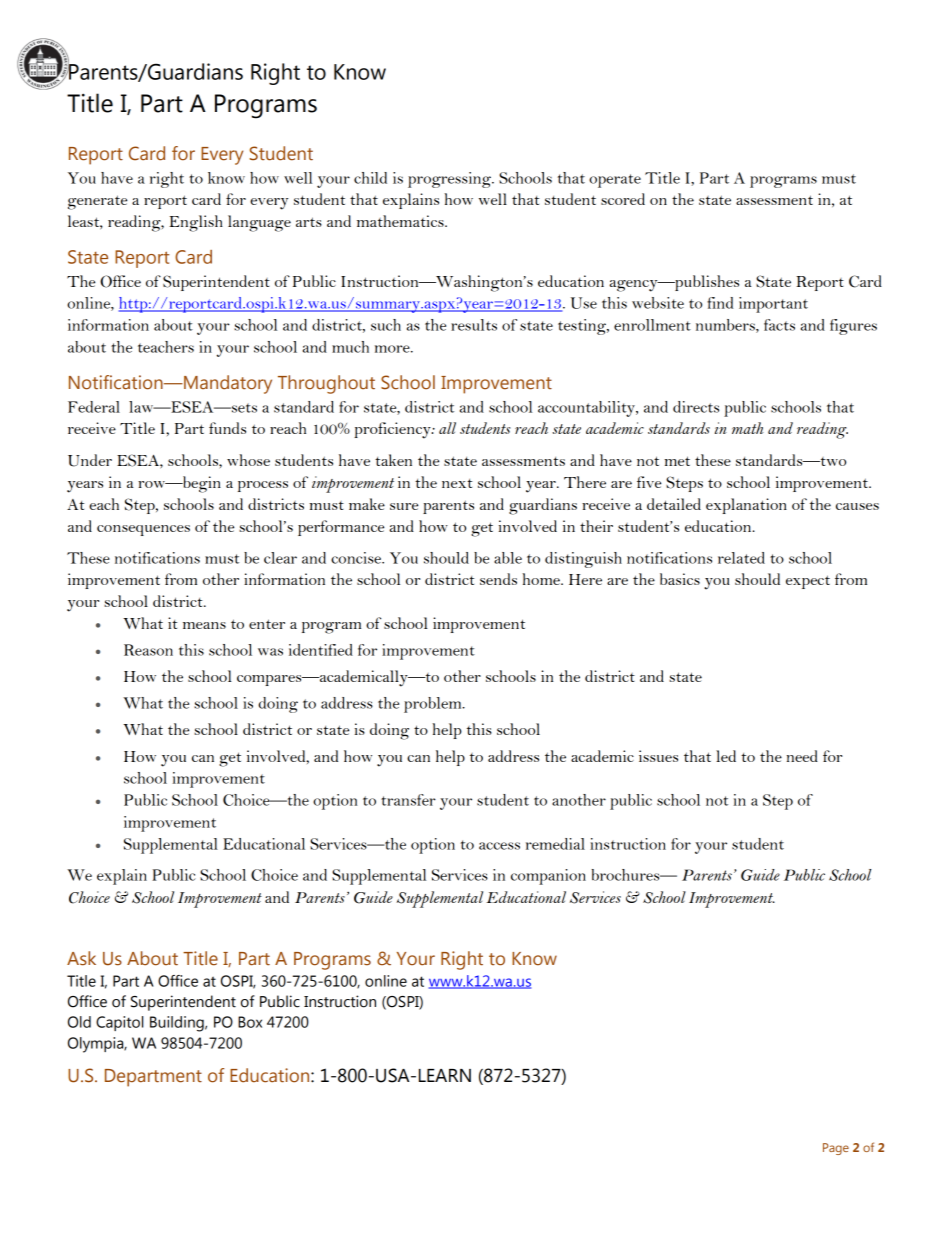 This screenshot has width=952, height=1233. I want to click on problem, so click(434, 705).
